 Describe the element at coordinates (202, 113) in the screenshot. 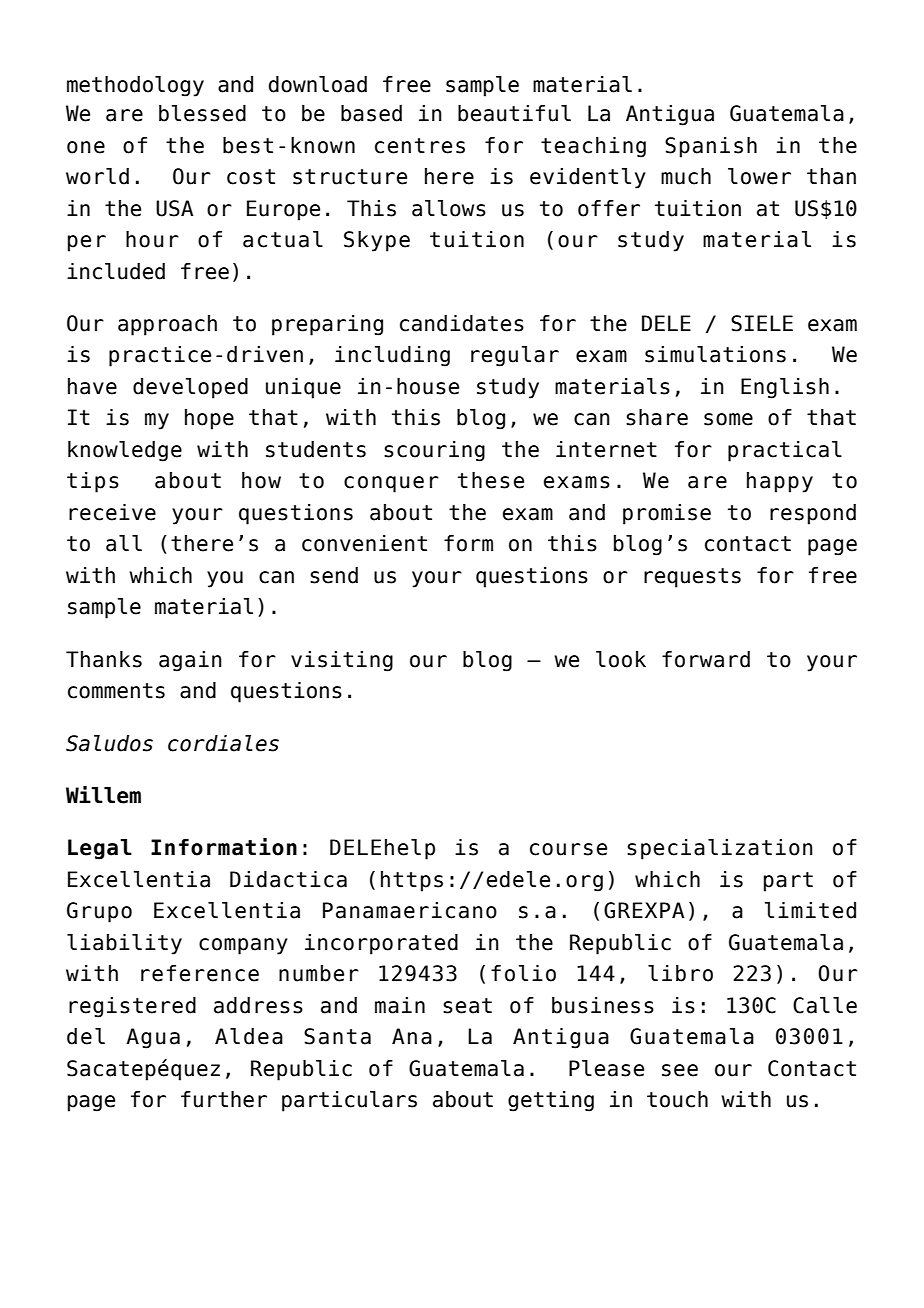

I see `blessed` at that location.
